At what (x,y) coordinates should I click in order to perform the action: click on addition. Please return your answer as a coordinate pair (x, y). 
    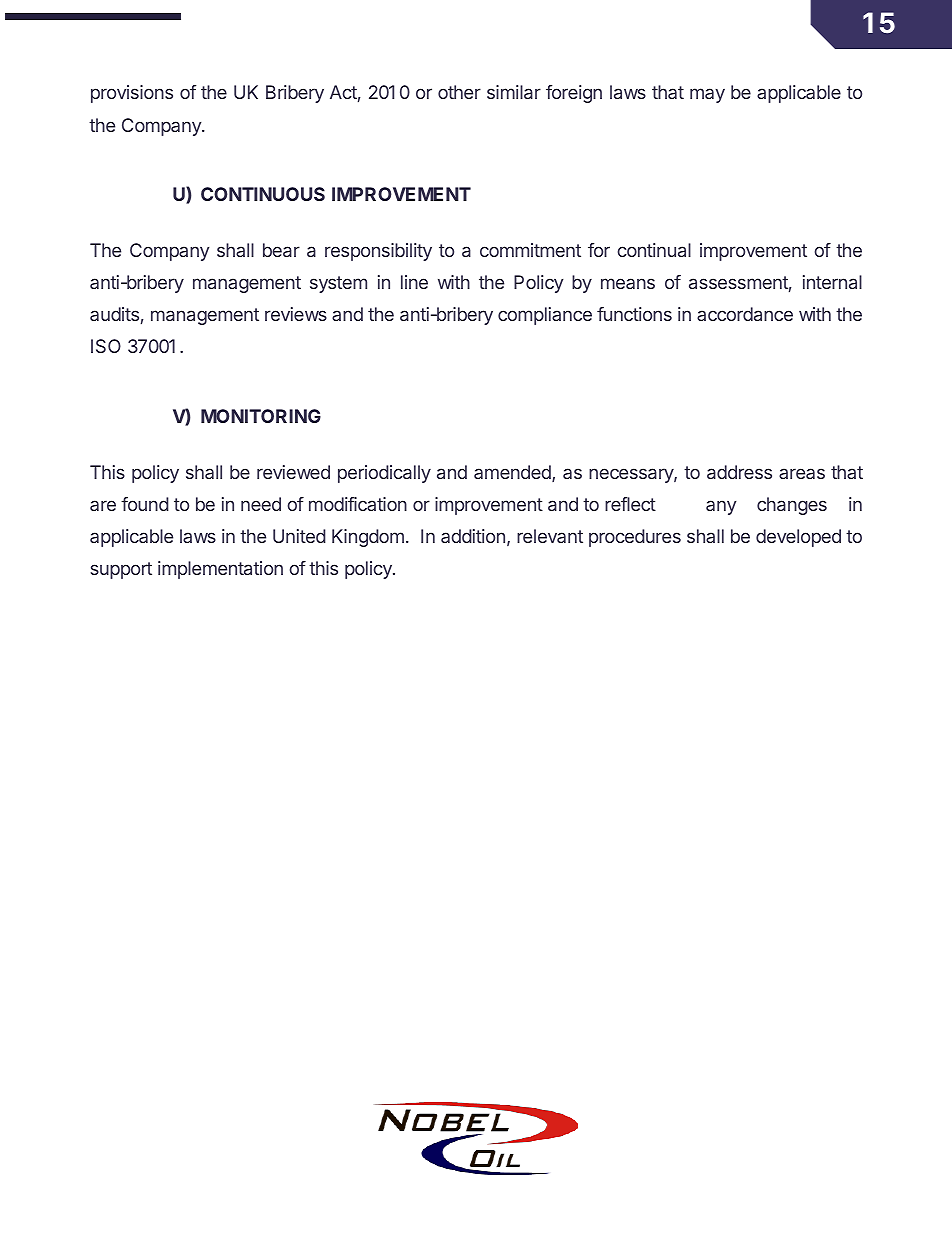
    Looking at the image, I should click on (473, 536).
